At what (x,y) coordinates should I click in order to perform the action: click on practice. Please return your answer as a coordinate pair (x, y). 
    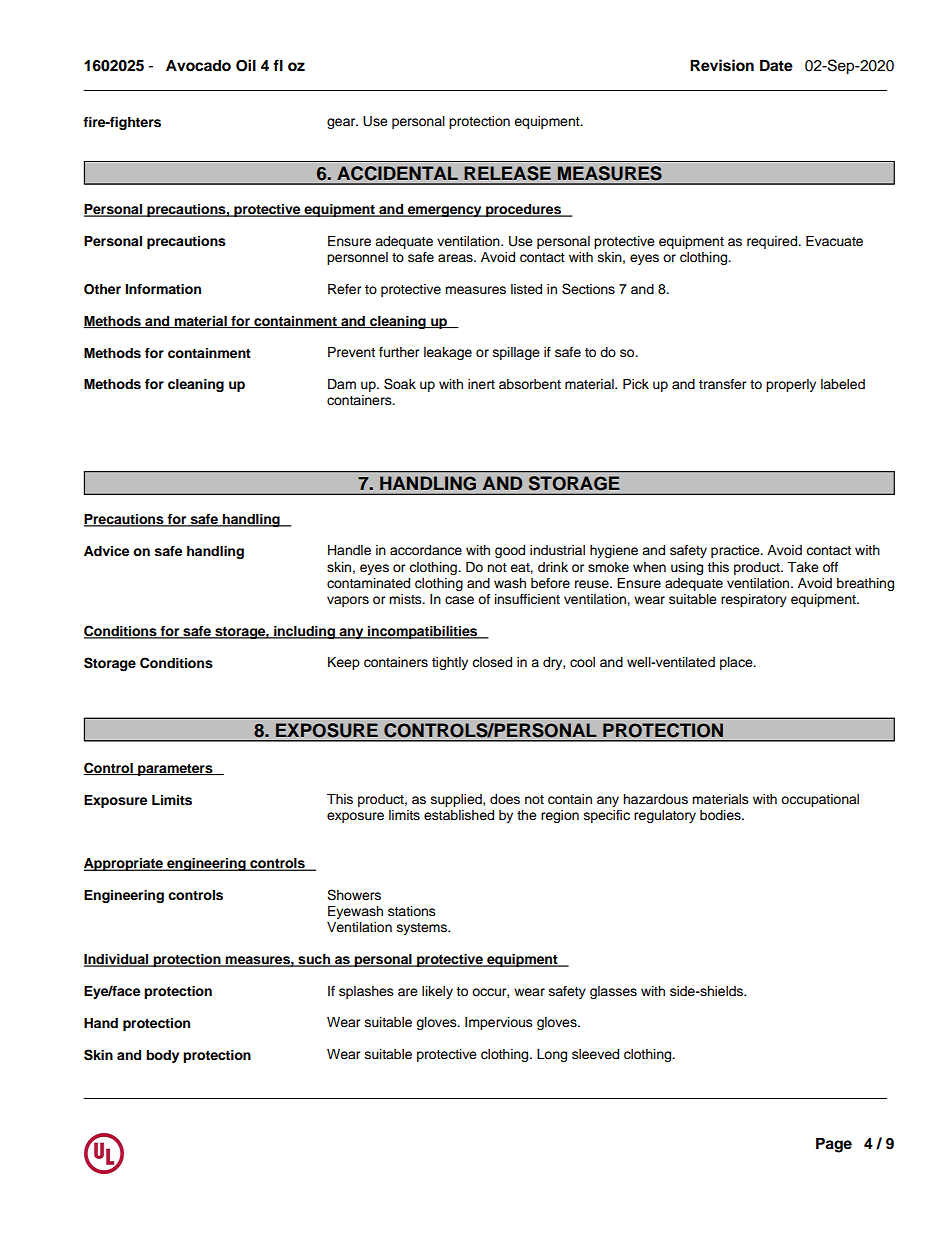
    Looking at the image, I should click on (736, 551).
